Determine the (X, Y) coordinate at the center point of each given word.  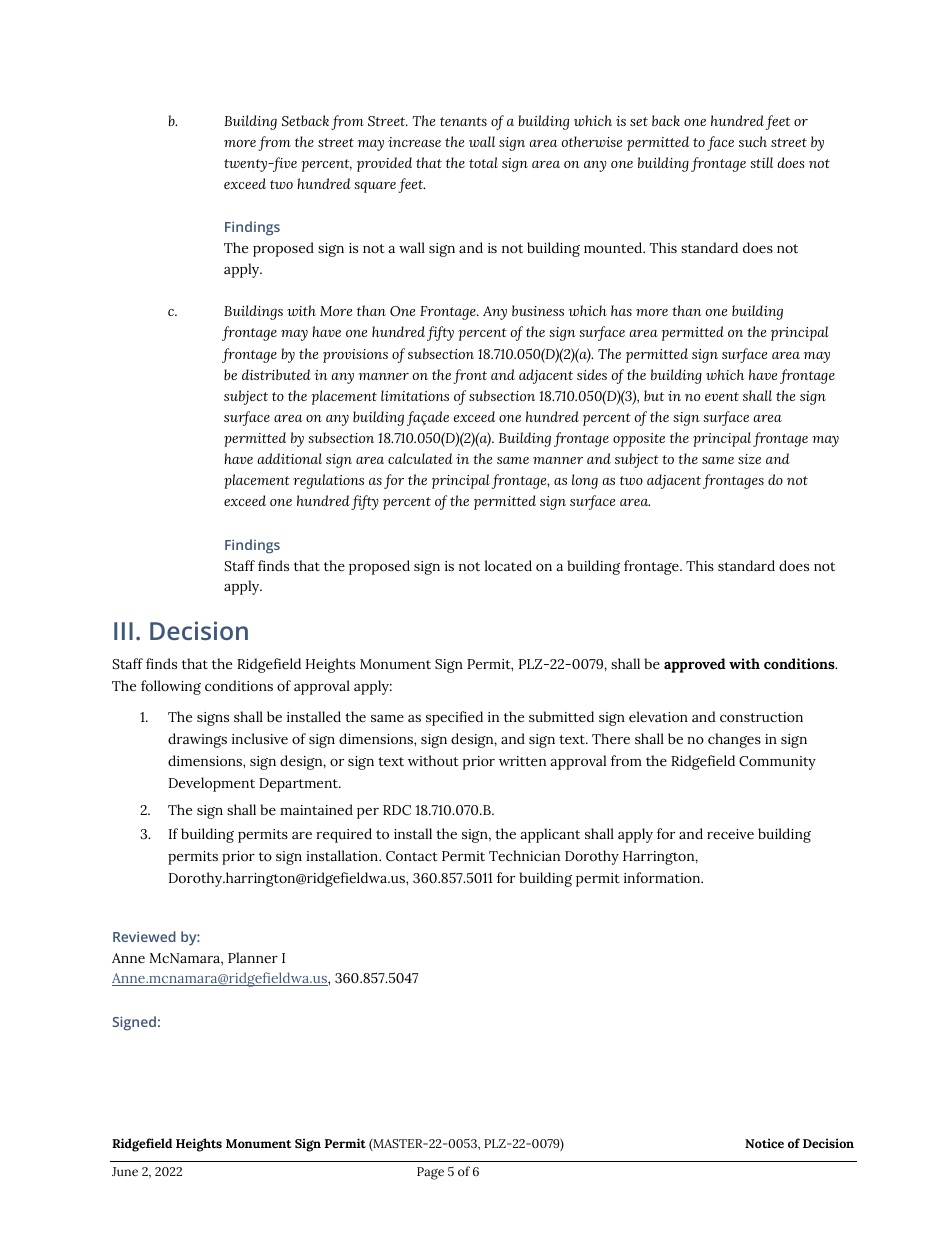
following (171, 687)
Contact (411, 856)
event (722, 396)
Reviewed (144, 936)
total (483, 162)
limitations (415, 395)
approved (695, 665)
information (663, 877)
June (125, 1171)
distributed (276, 374)
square (375, 187)
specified (454, 718)
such (753, 141)
